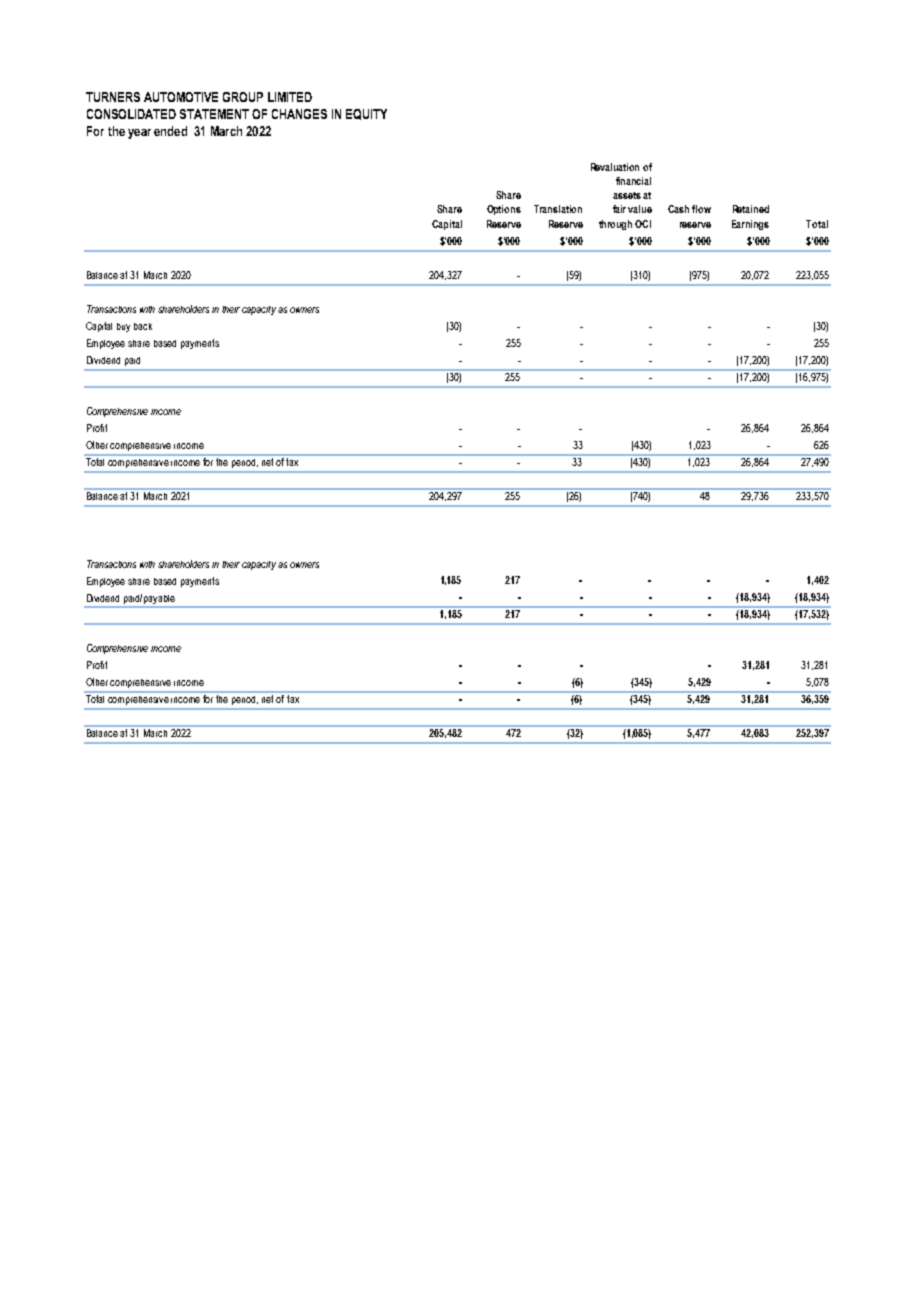  I want to click on Revaluation, so click(615, 167).
